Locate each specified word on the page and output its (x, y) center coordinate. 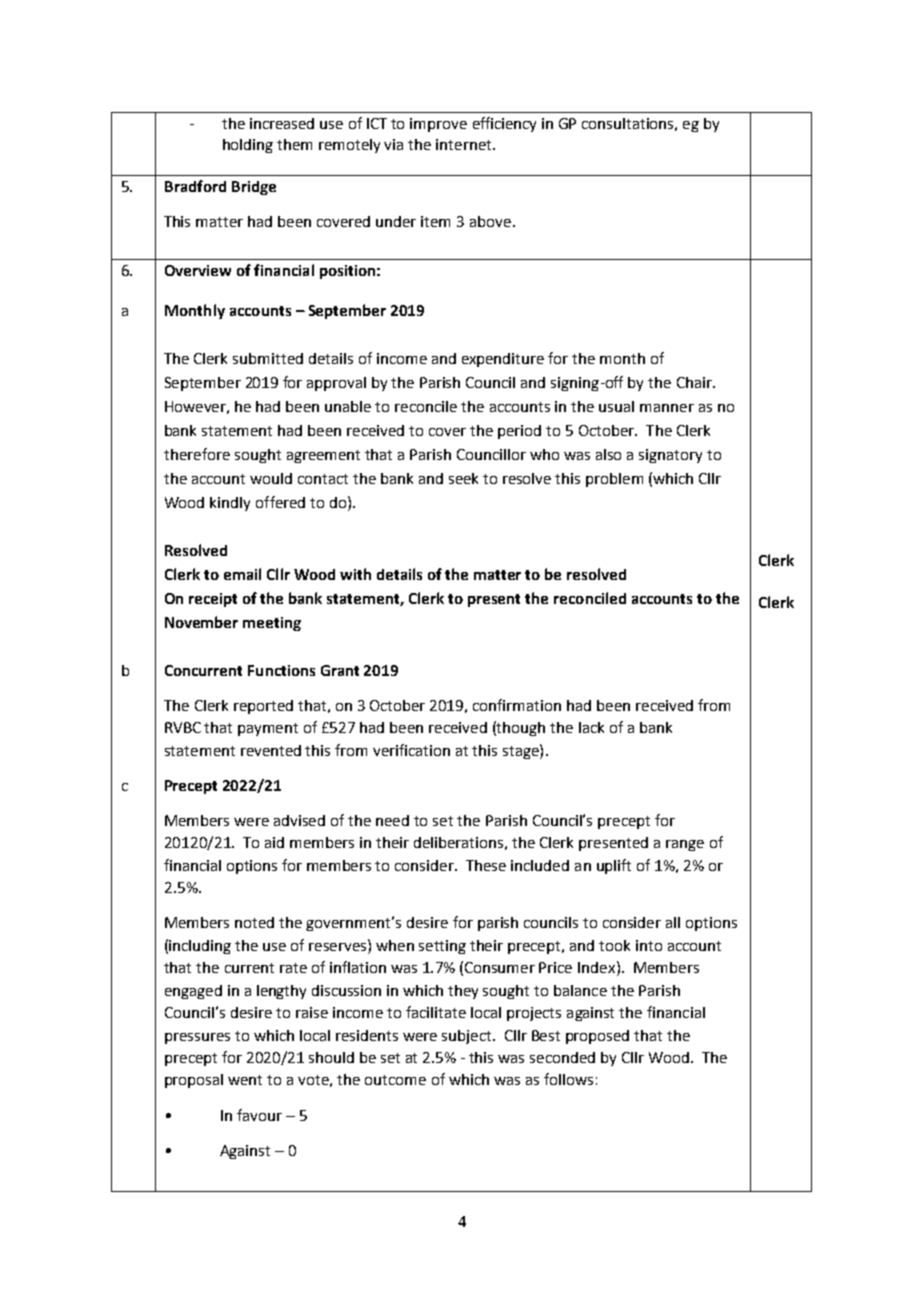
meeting (272, 624)
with (355, 574)
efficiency (504, 124)
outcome (395, 1080)
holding (248, 146)
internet (465, 144)
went (245, 1080)
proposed (597, 1037)
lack (591, 727)
